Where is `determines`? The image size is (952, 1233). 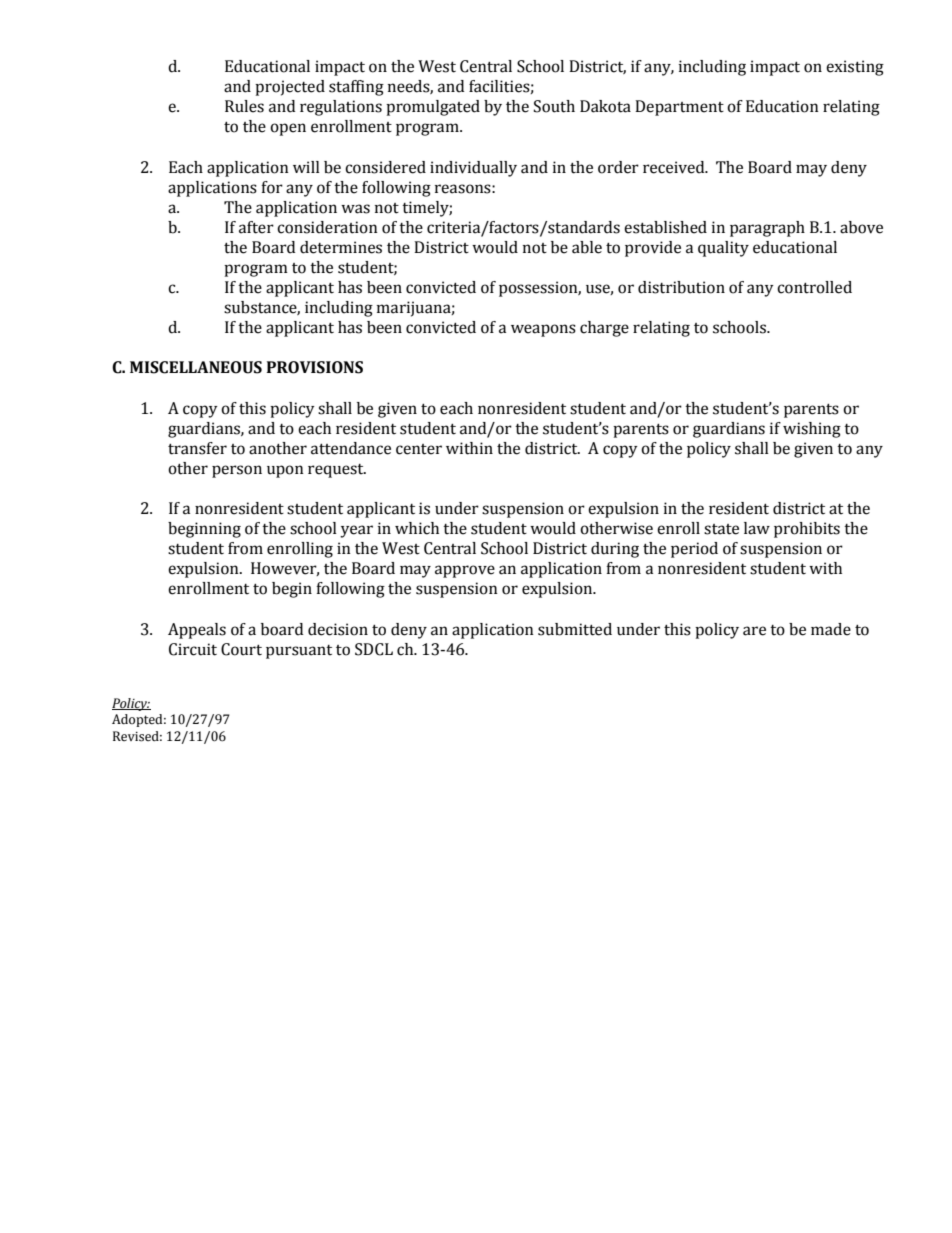 determines is located at coordinates (341, 247).
